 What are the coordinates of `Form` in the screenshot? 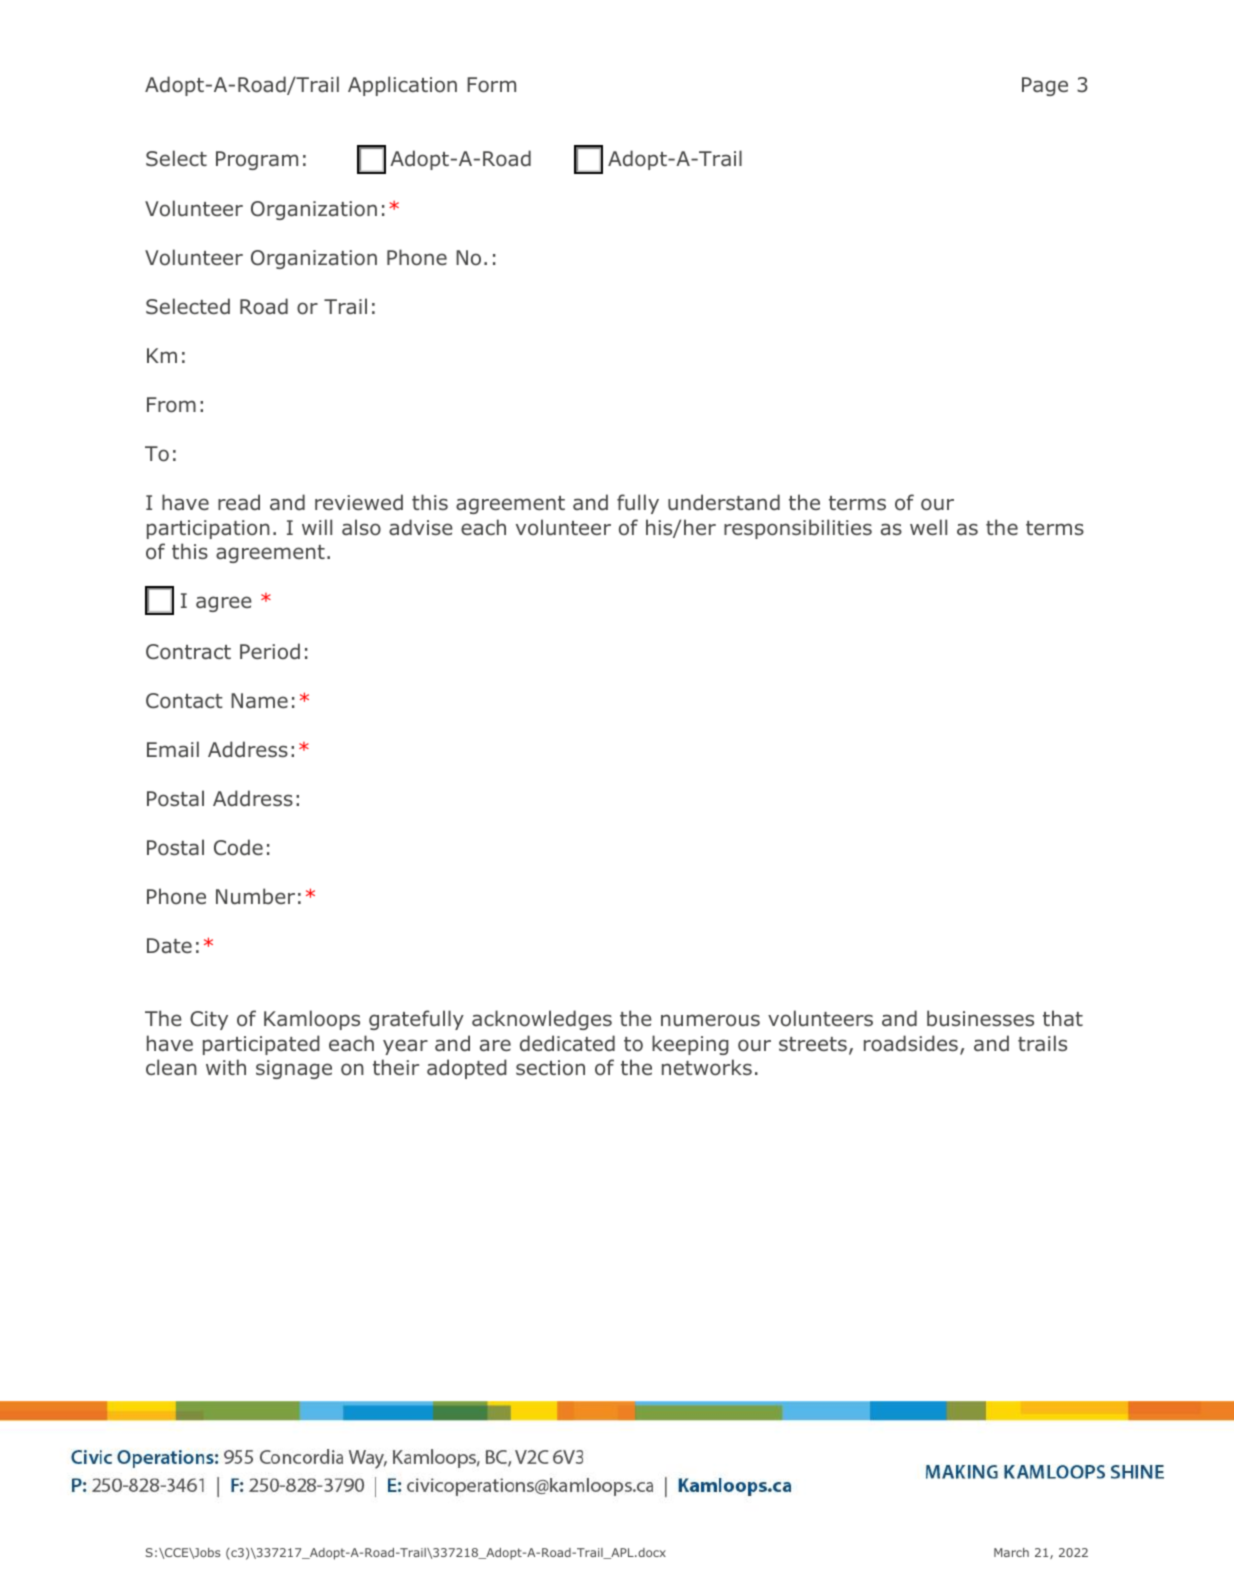 It's located at (491, 85).
